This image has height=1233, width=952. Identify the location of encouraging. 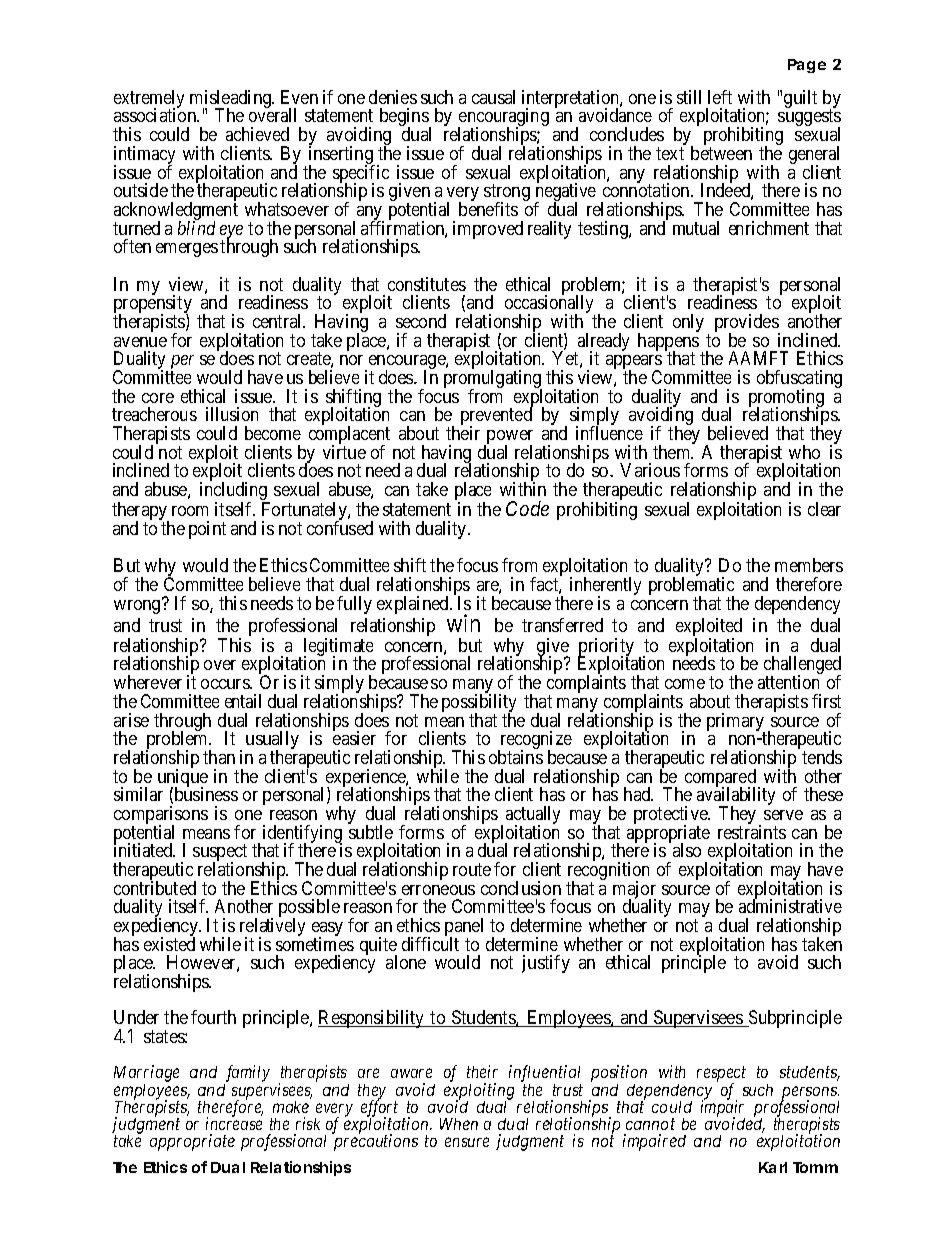
(503, 119).
